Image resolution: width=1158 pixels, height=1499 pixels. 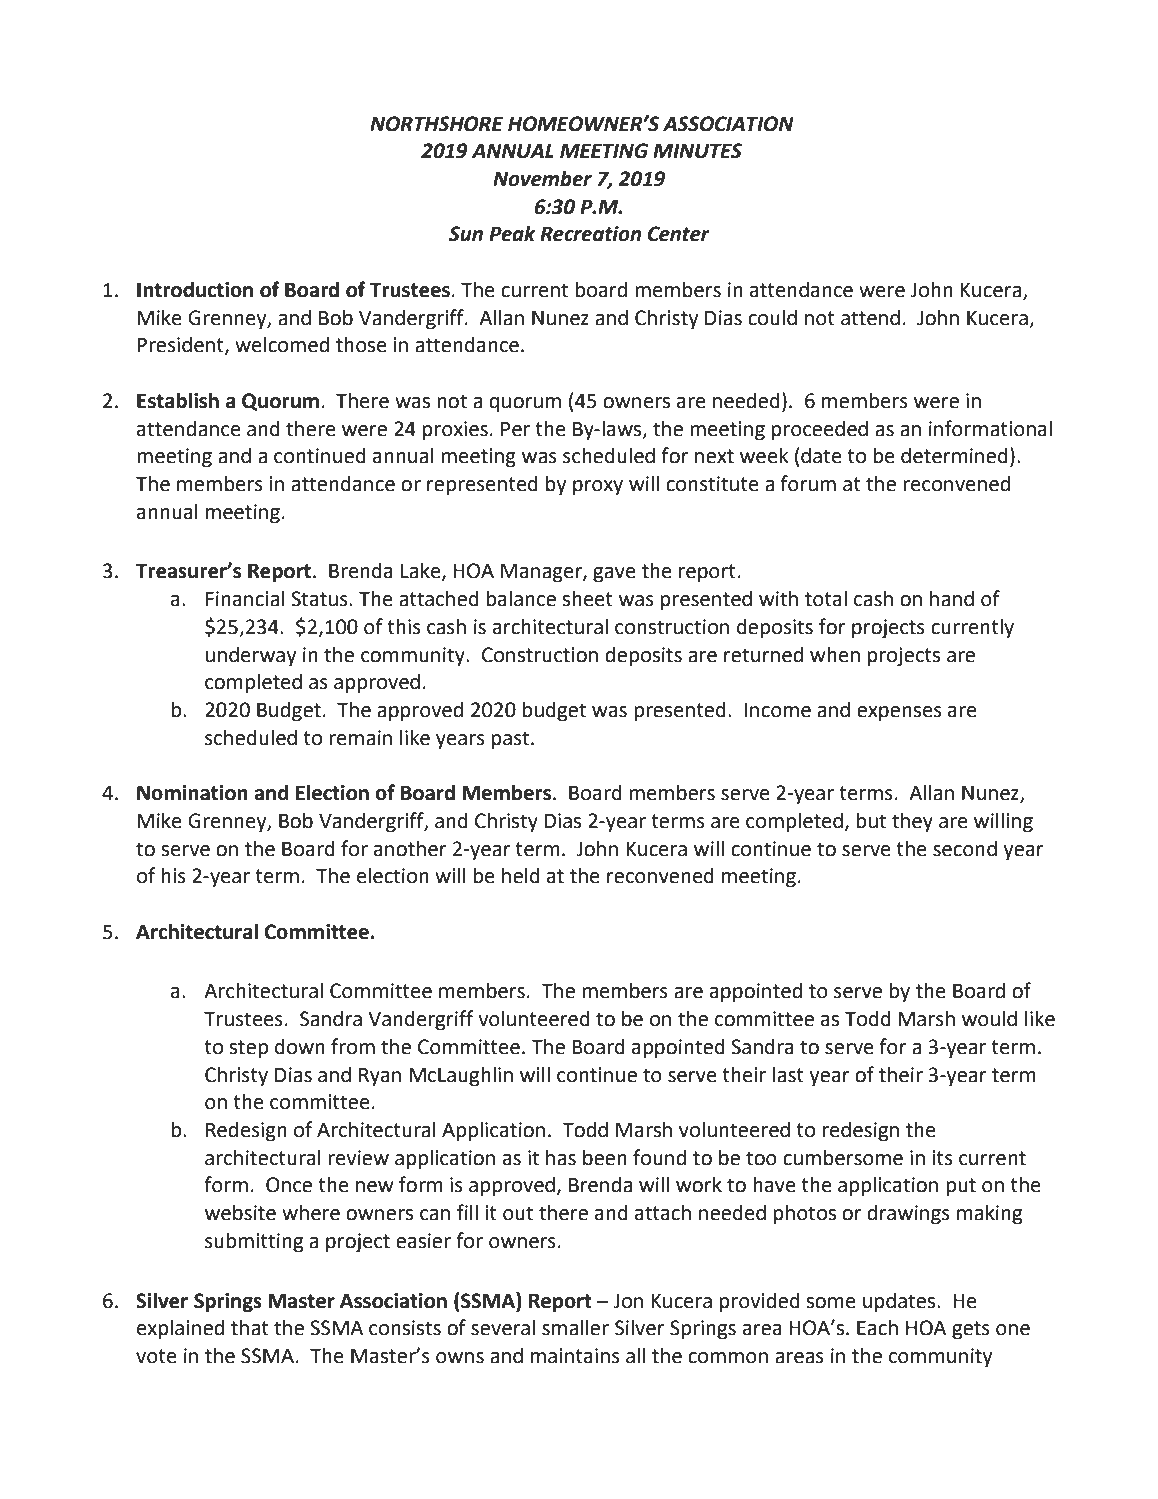 What do you see at coordinates (820, 430) in the image?
I see `proceeded` at bounding box center [820, 430].
